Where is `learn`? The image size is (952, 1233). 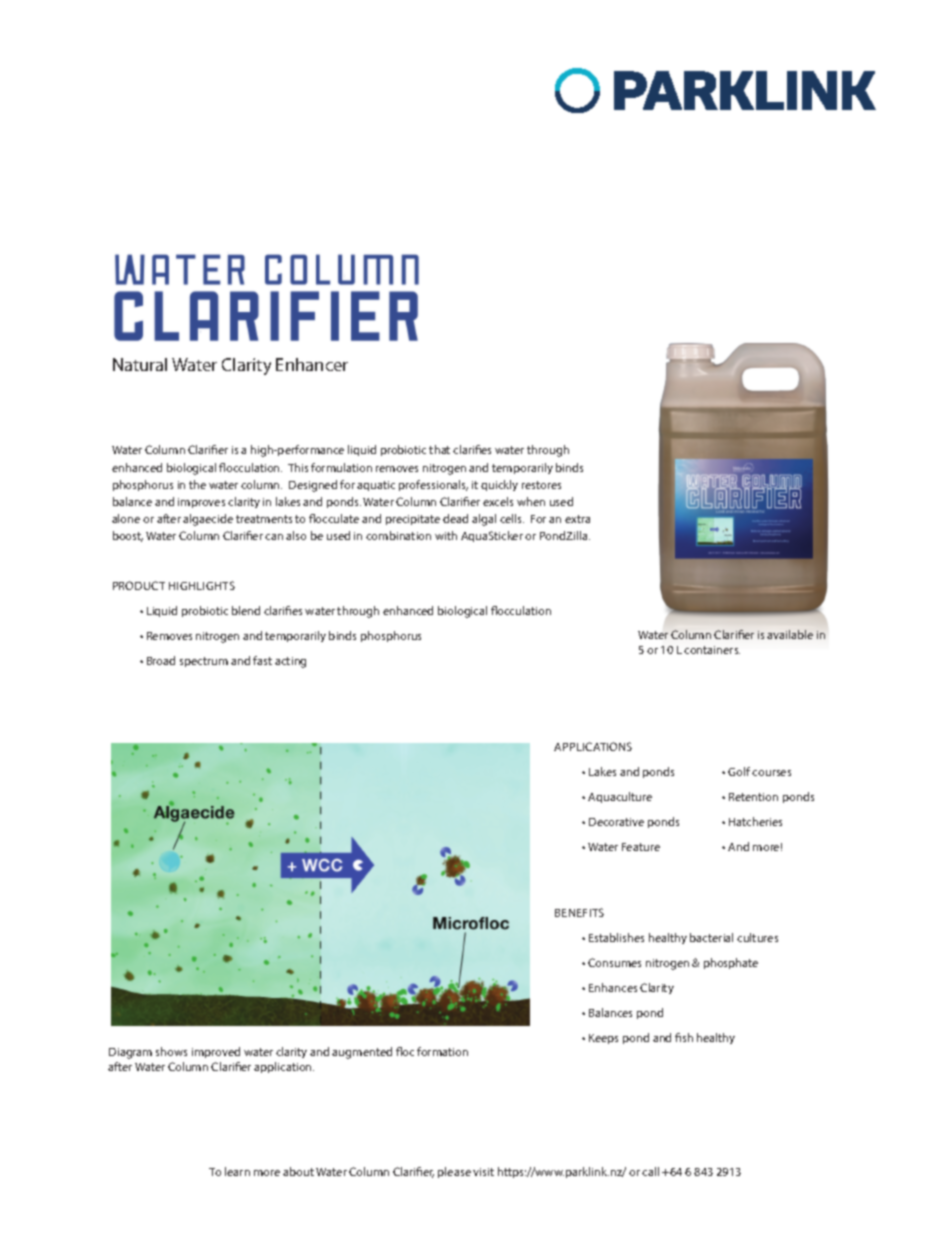 learn is located at coordinates (237, 1171).
